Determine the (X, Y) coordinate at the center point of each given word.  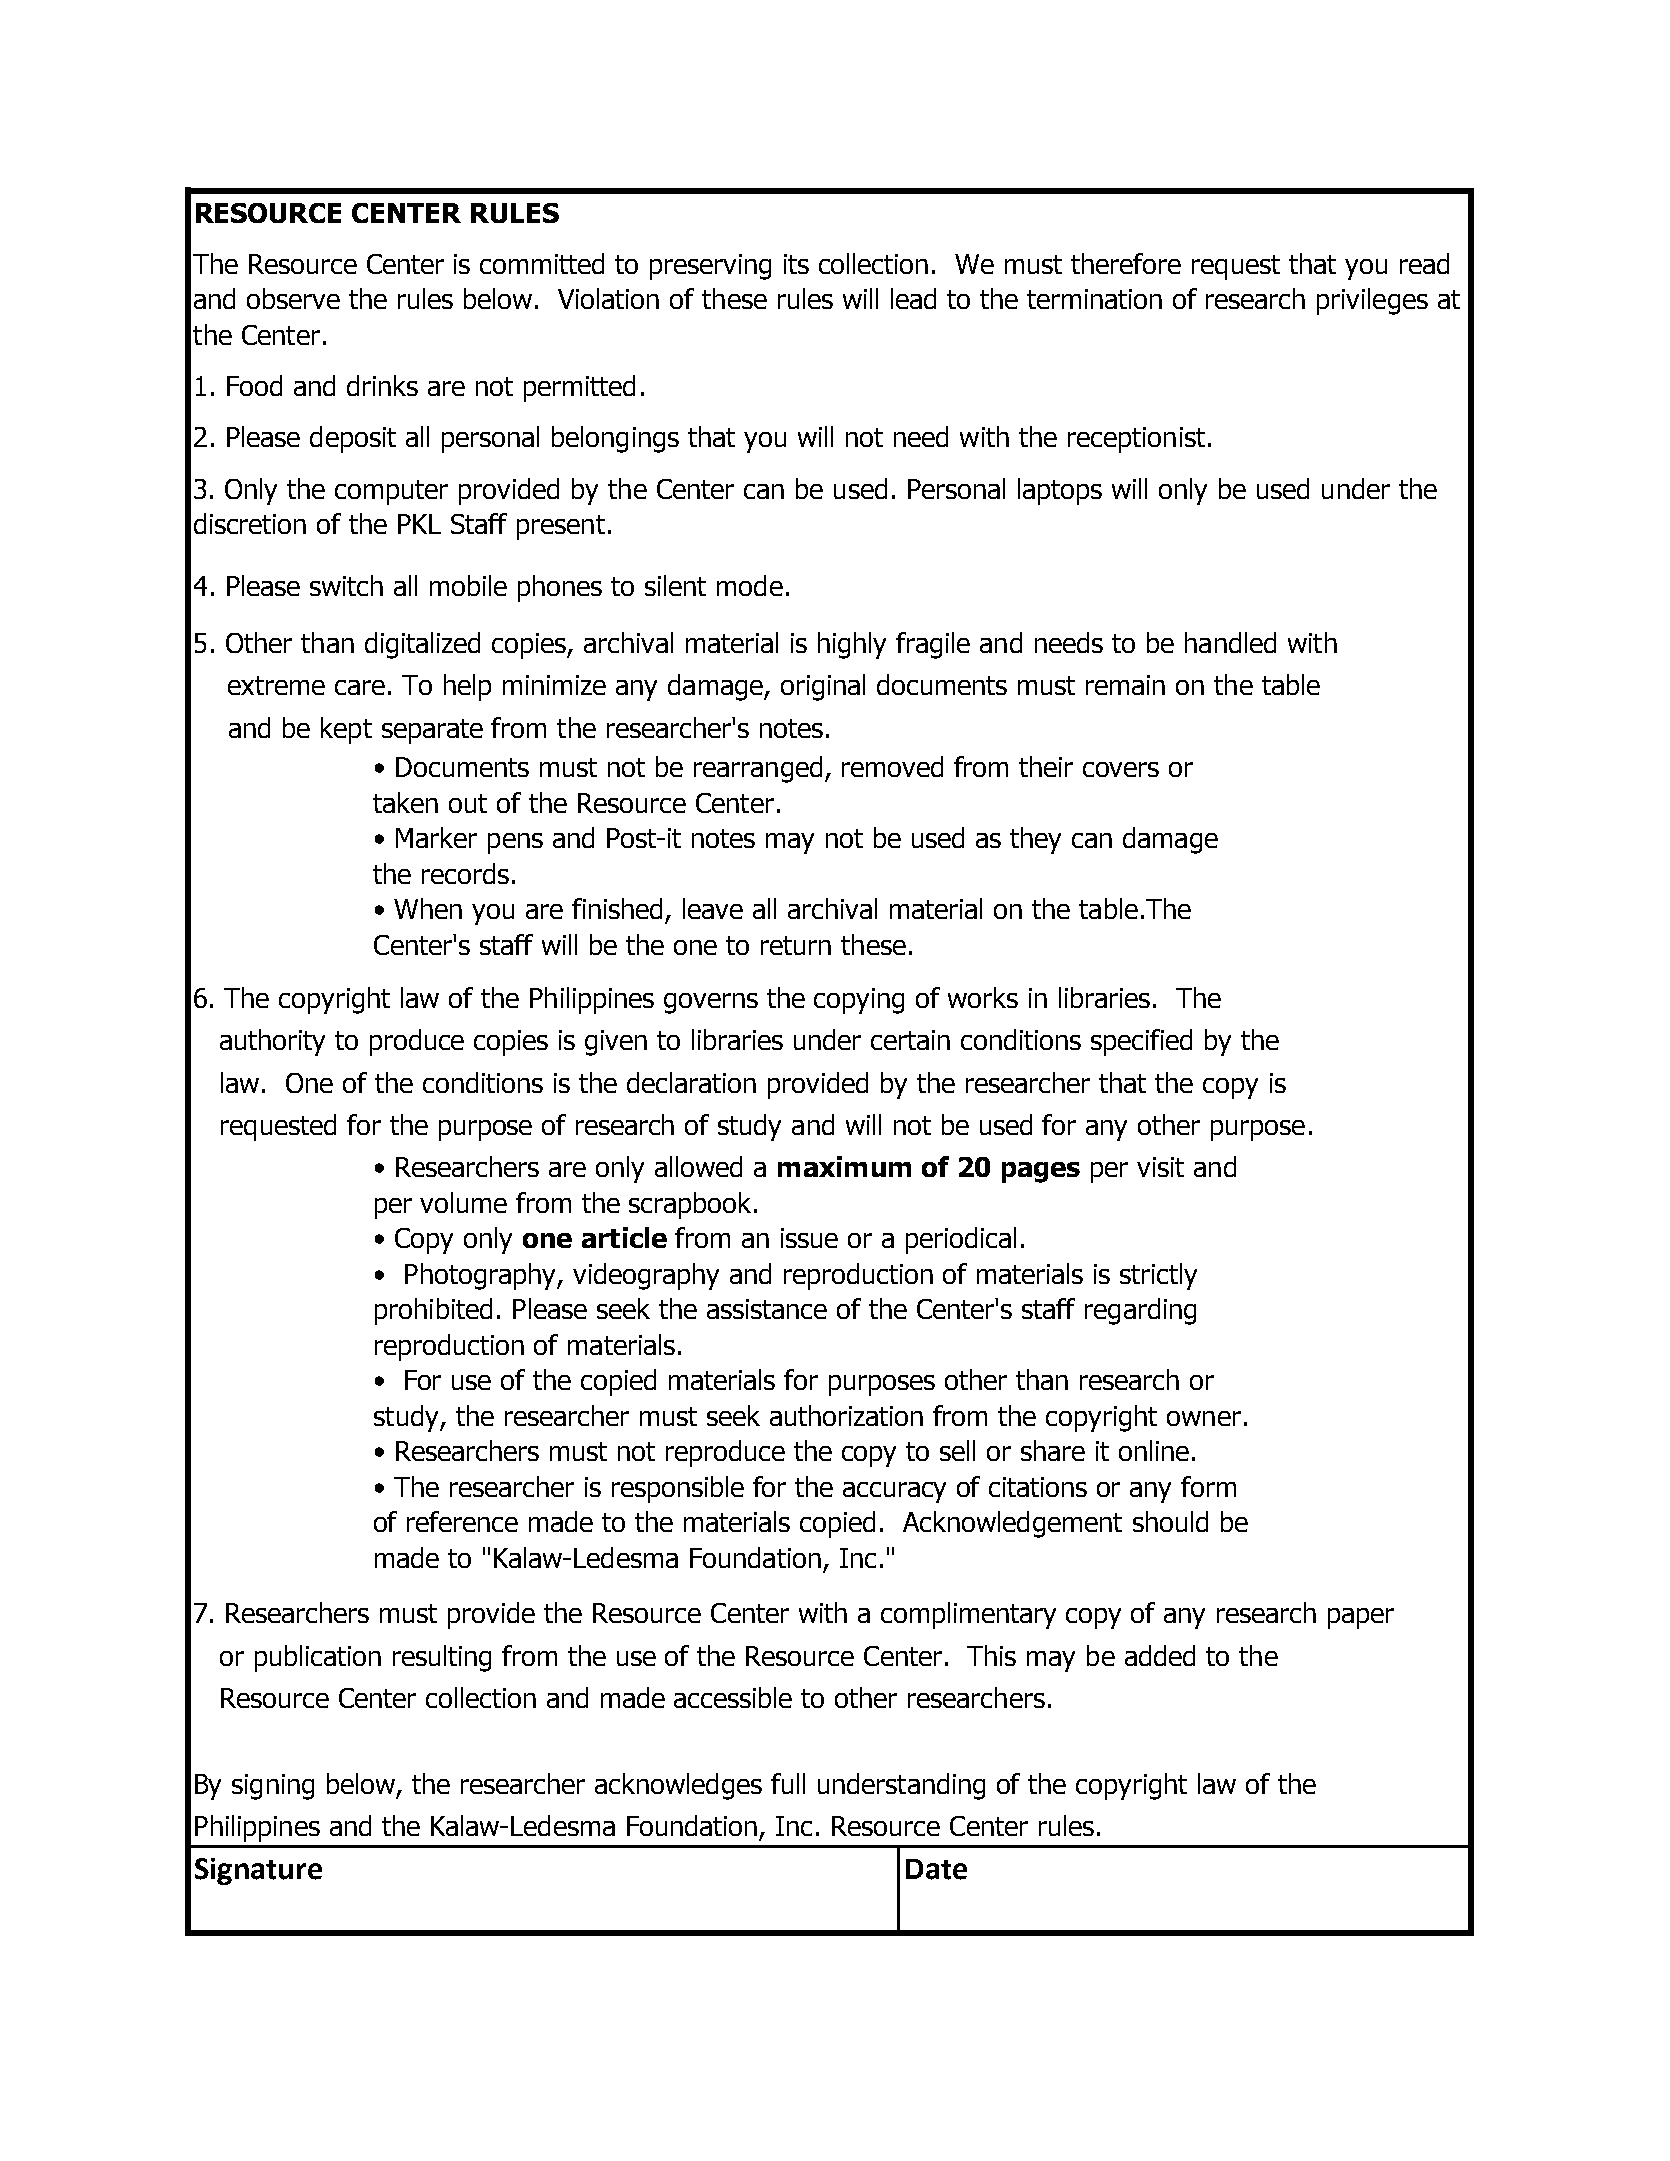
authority (272, 1042)
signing (273, 1787)
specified (1141, 1042)
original (823, 687)
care (360, 687)
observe (293, 298)
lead (913, 298)
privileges (1372, 301)
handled (1230, 642)
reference (462, 1521)
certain (910, 1040)
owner (1204, 1418)
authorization (846, 1415)
